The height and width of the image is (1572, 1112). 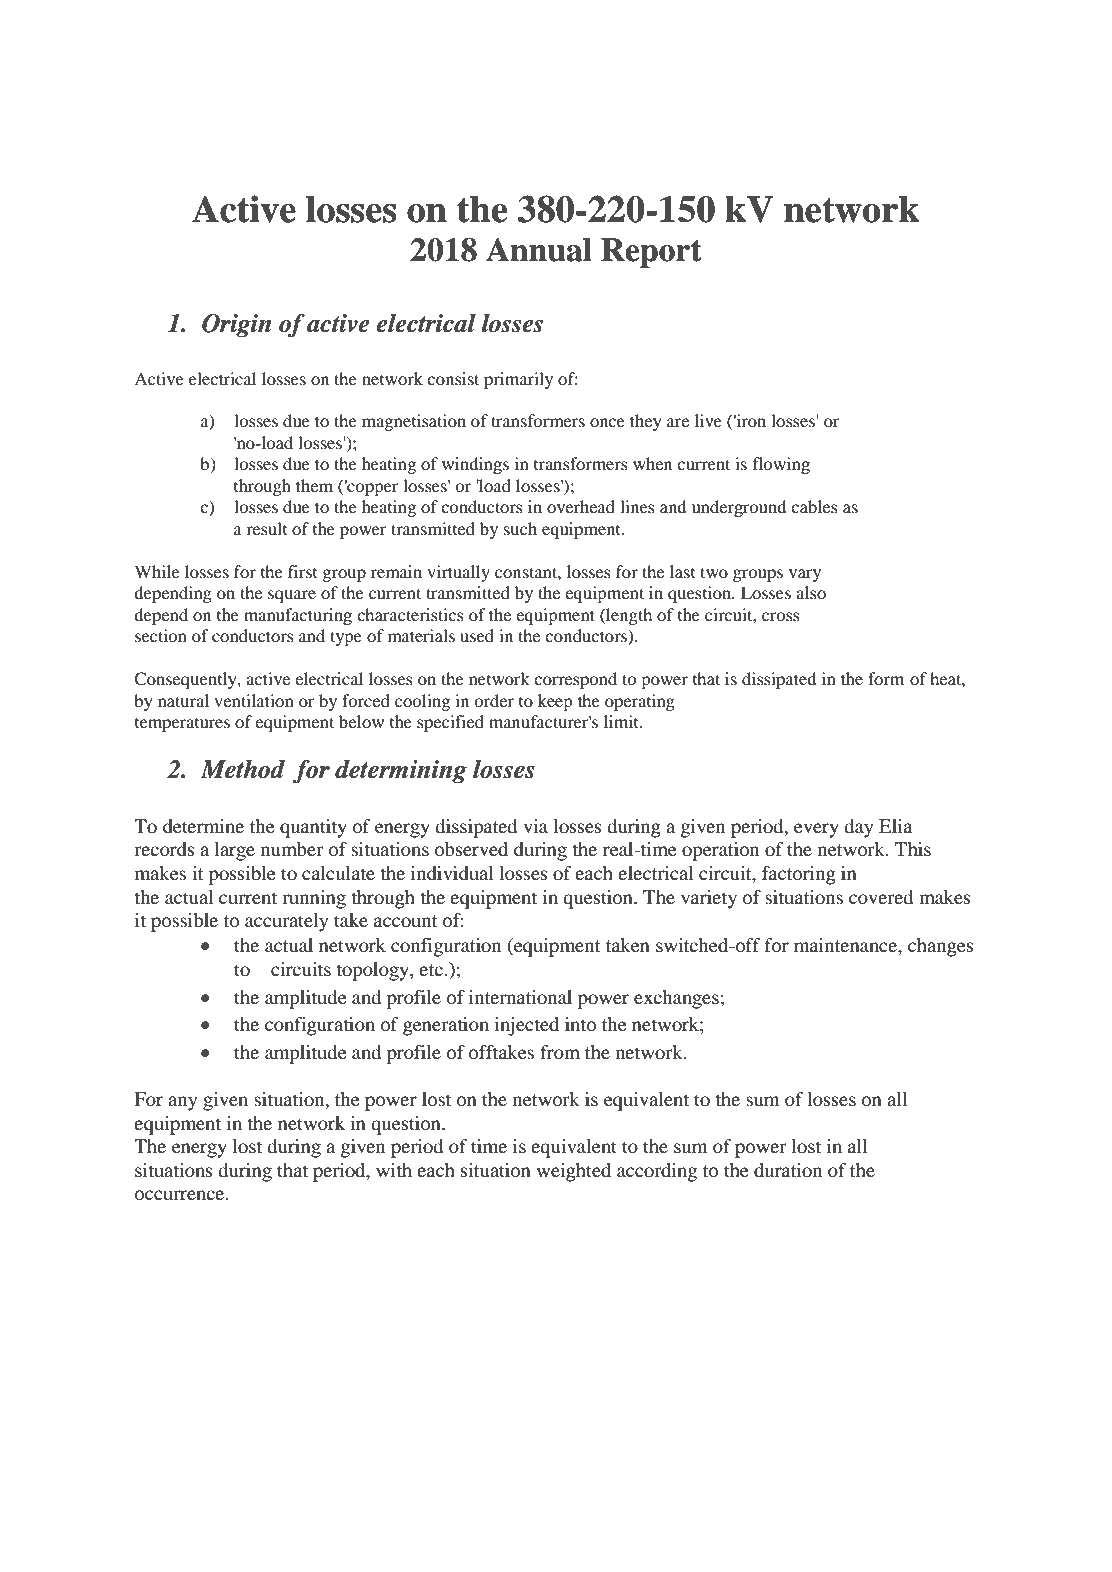 I want to click on weighted, so click(x=574, y=1172).
